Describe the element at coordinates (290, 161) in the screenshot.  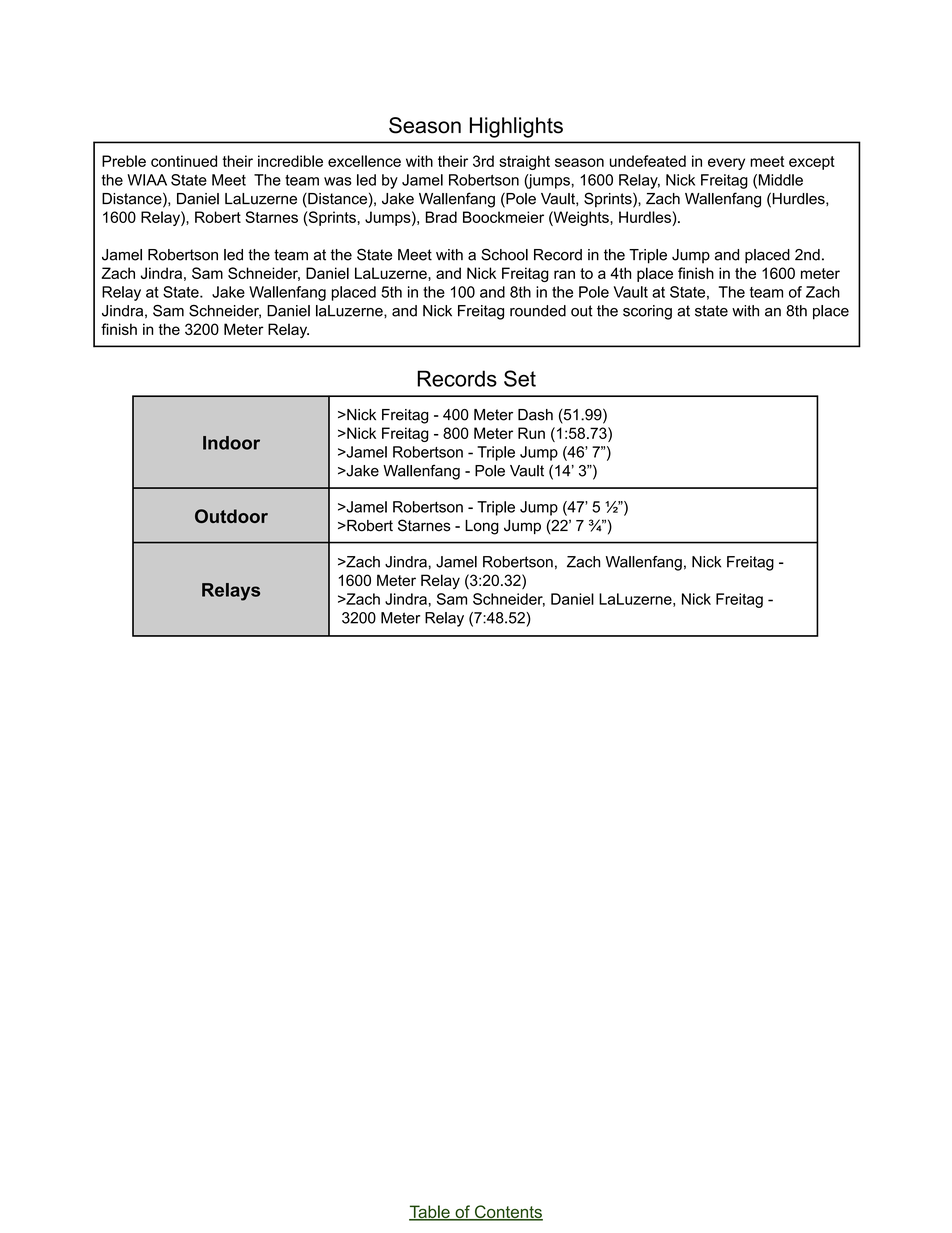
I see `incredible` at that location.
